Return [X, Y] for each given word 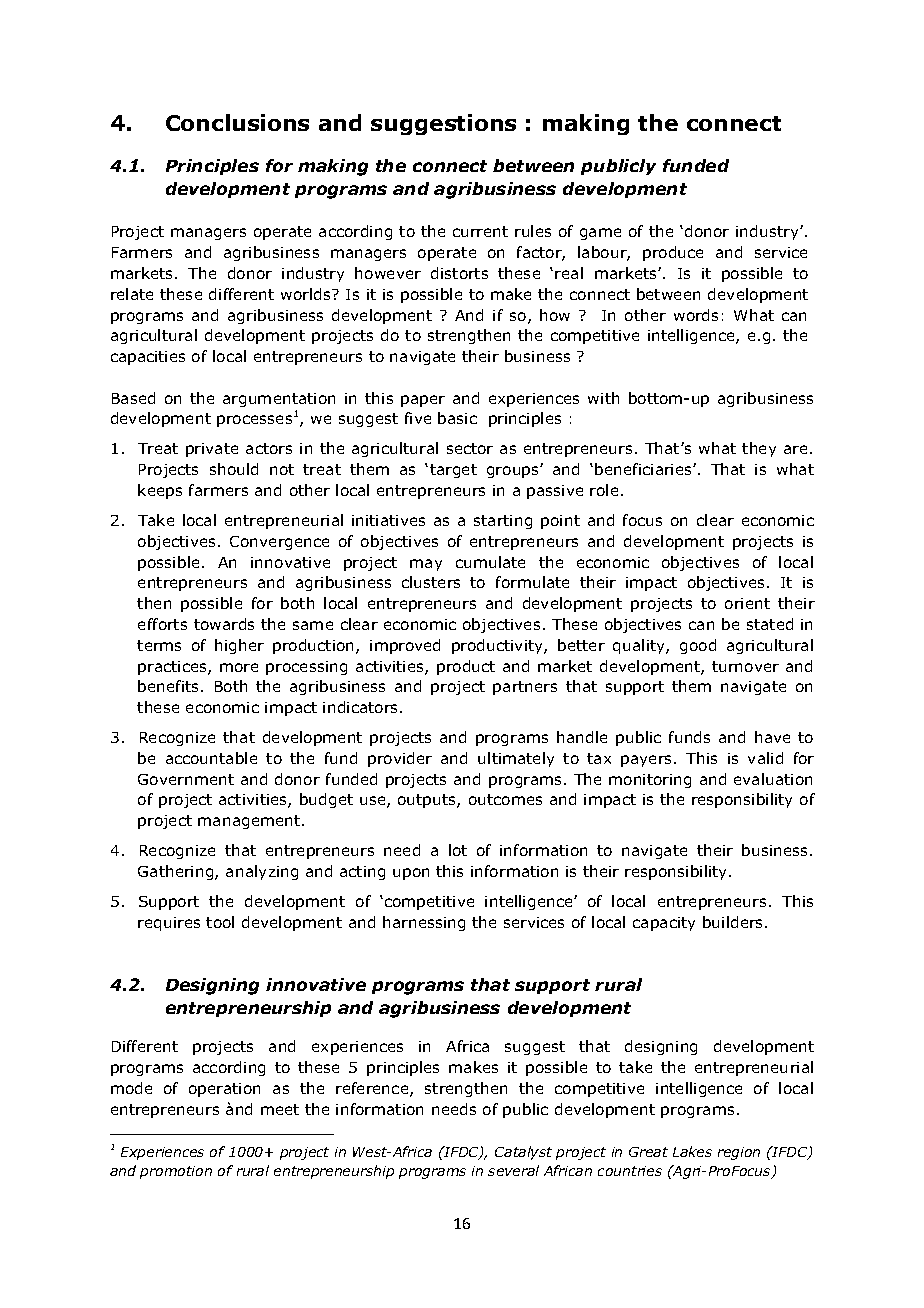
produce [673, 253]
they [759, 449]
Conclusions [237, 122]
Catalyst [523, 1153]
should [234, 469]
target [453, 471]
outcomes [505, 799]
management [250, 822]
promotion [176, 1172]
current [480, 231]
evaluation [773, 779]
